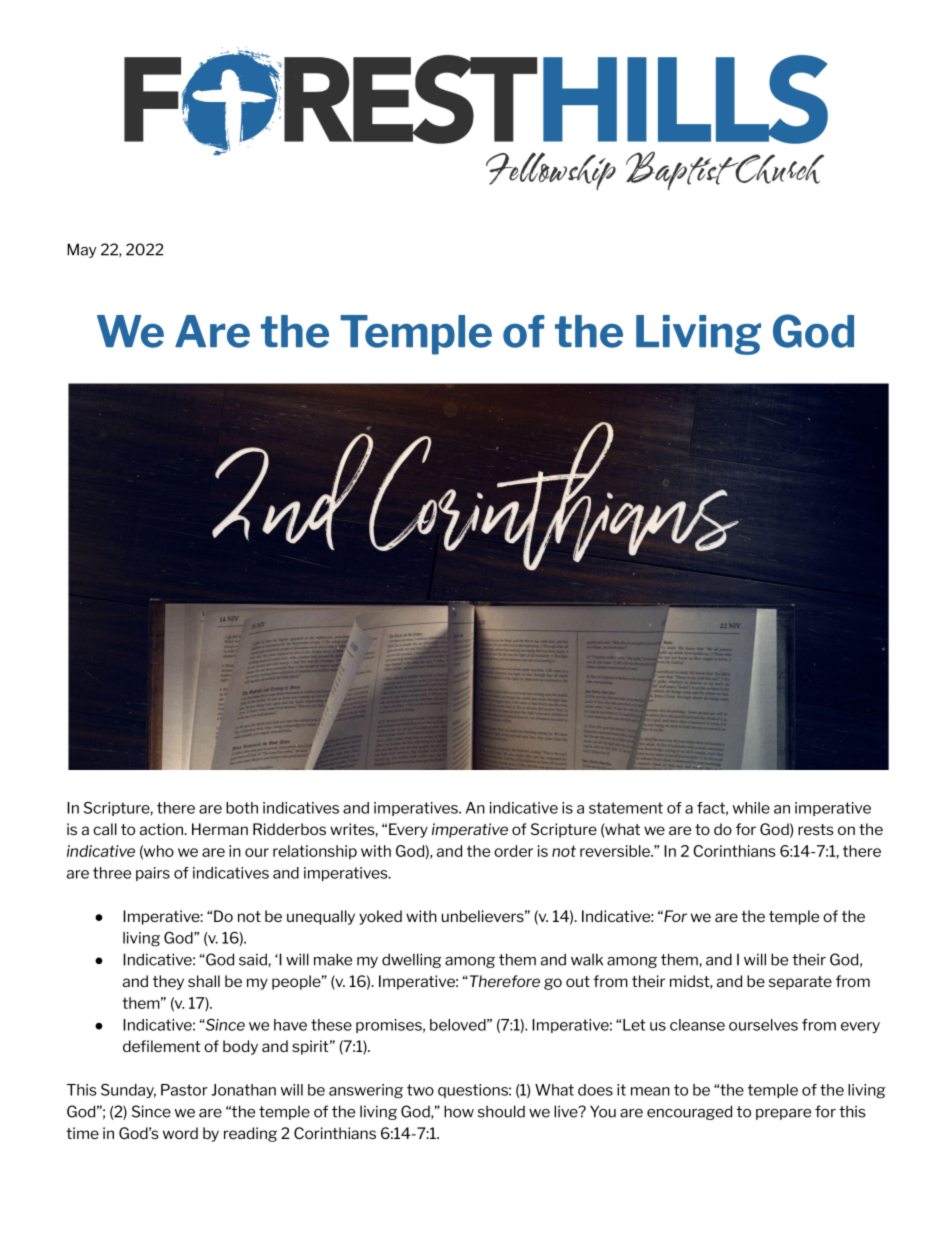  What do you see at coordinates (800, 983) in the screenshot?
I see `separate` at bounding box center [800, 983].
